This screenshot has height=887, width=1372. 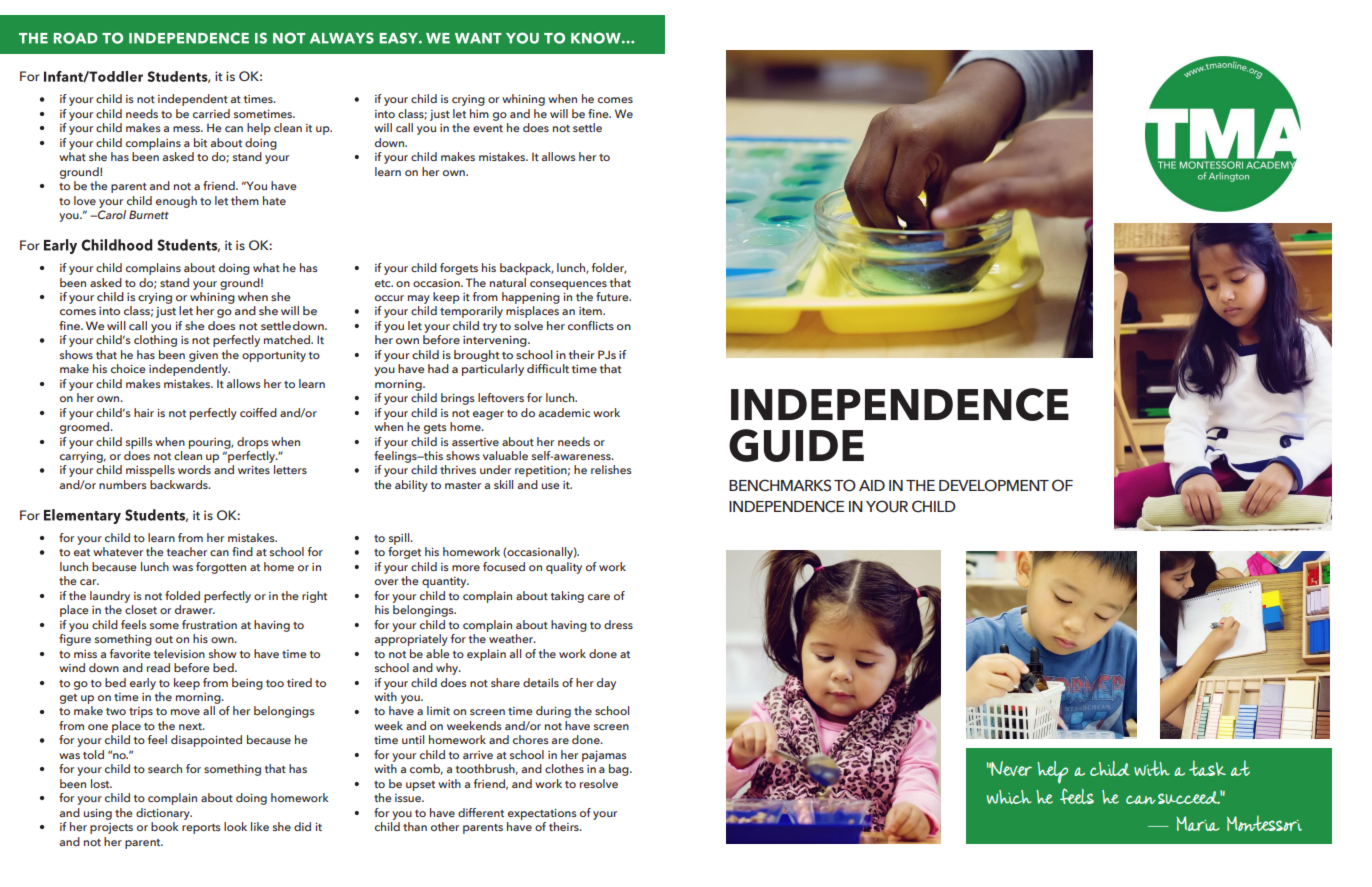 What do you see at coordinates (872, 485) in the screenshot?
I see `AID` at bounding box center [872, 485].
